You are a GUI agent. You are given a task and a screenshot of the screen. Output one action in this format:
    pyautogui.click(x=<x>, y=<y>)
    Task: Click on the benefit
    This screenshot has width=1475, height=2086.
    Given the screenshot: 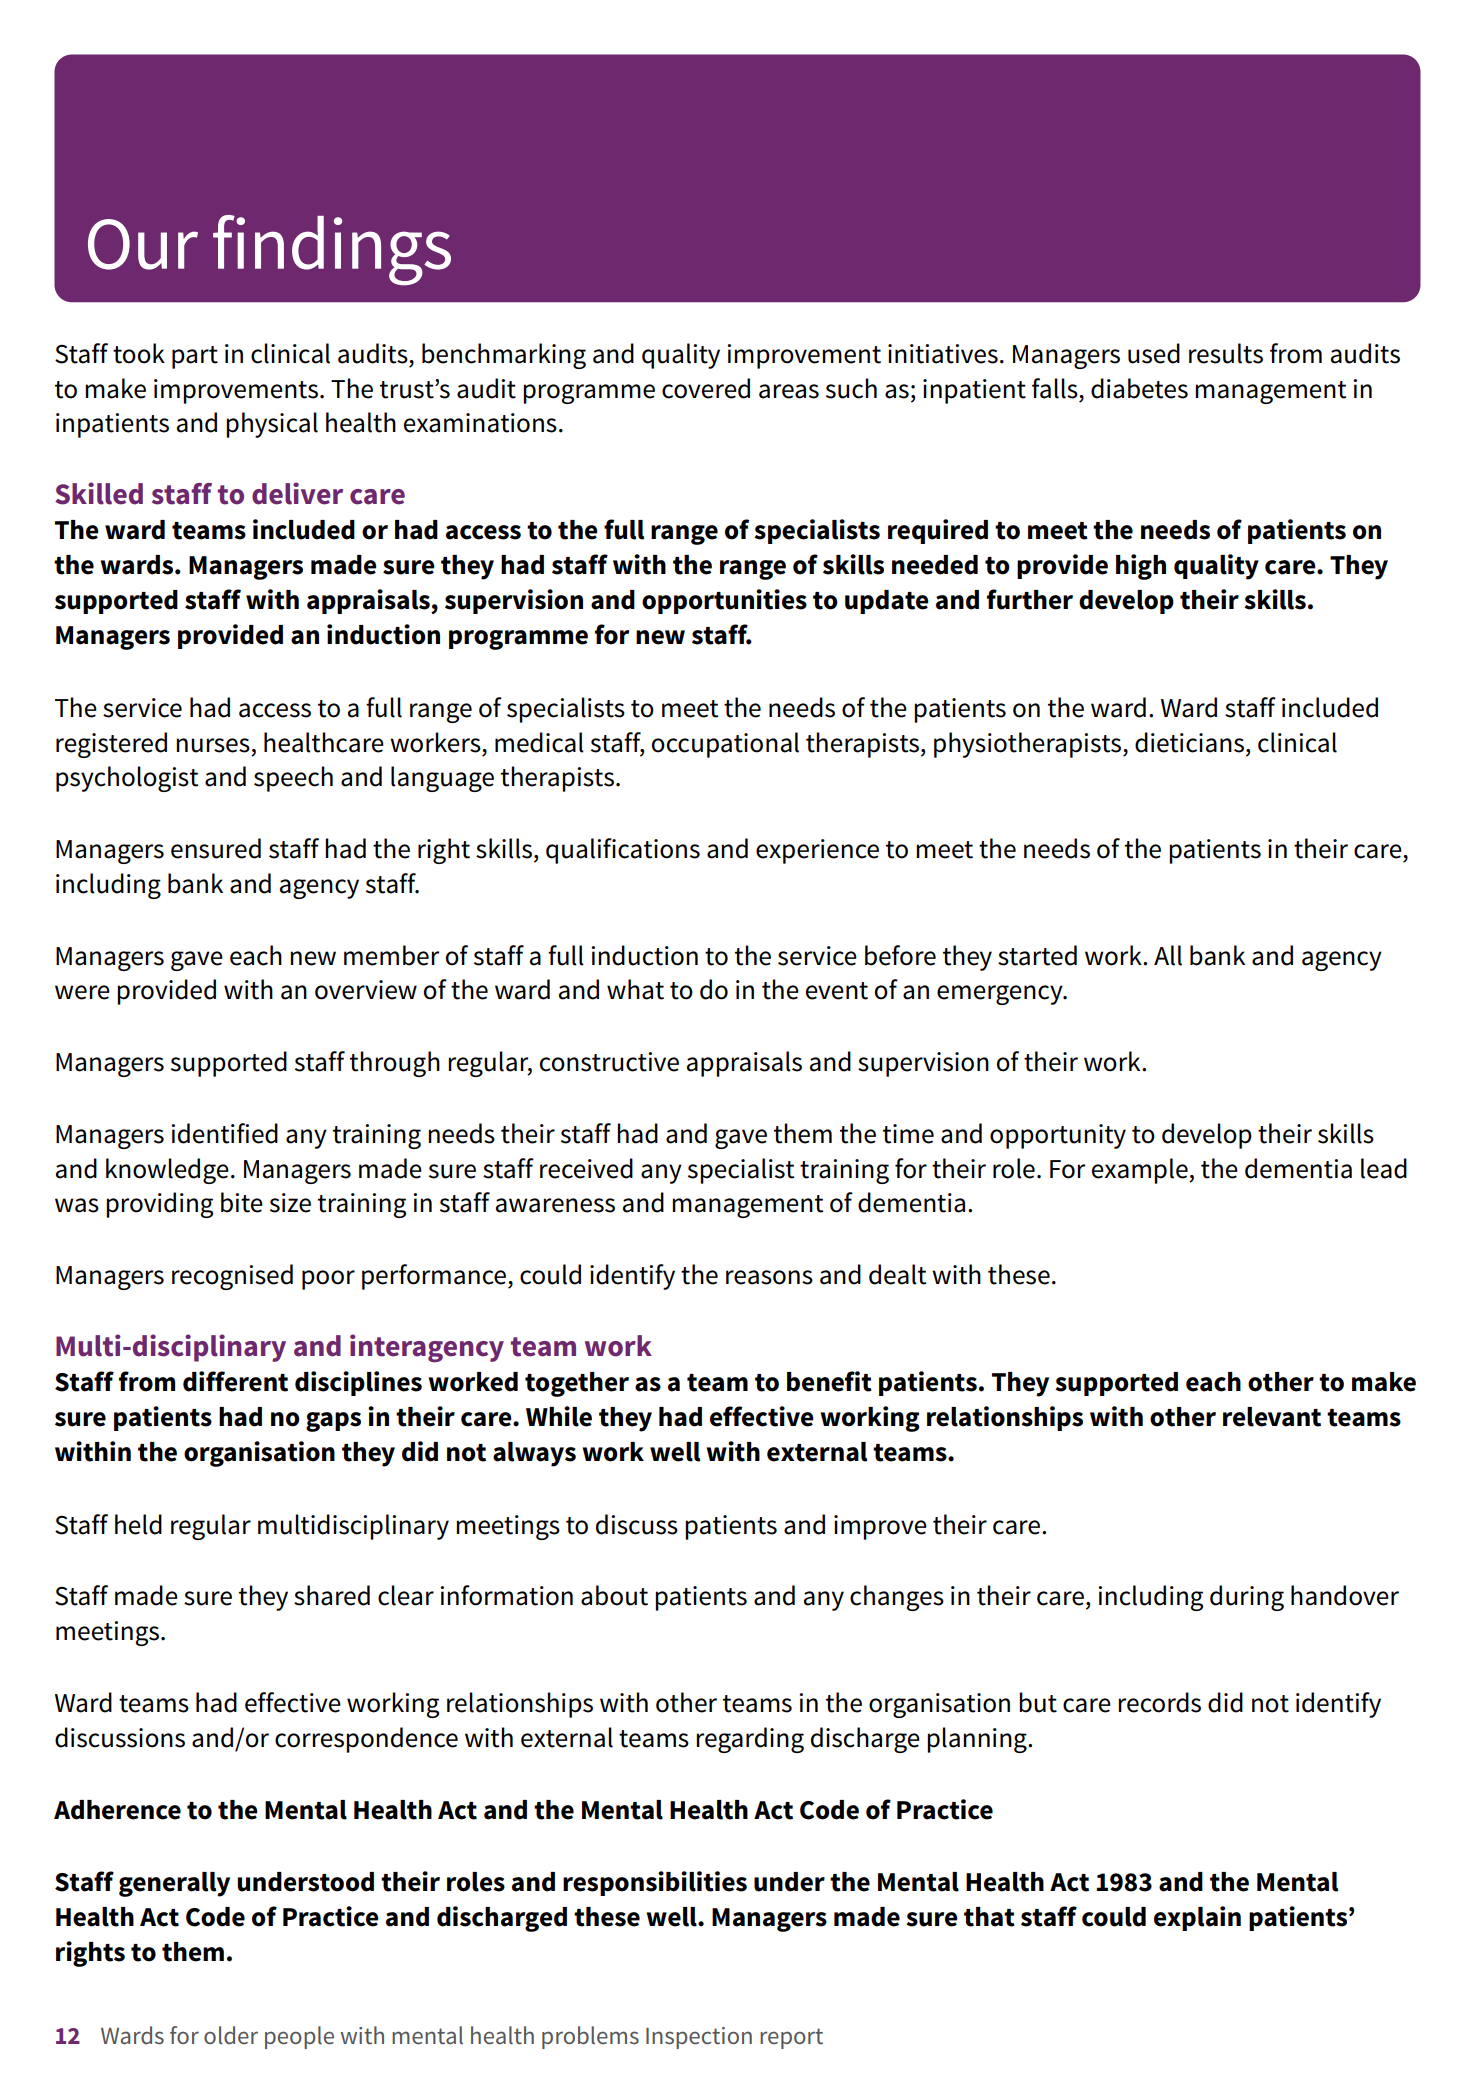 What is the action you would take?
    pyautogui.click(x=829, y=1381)
